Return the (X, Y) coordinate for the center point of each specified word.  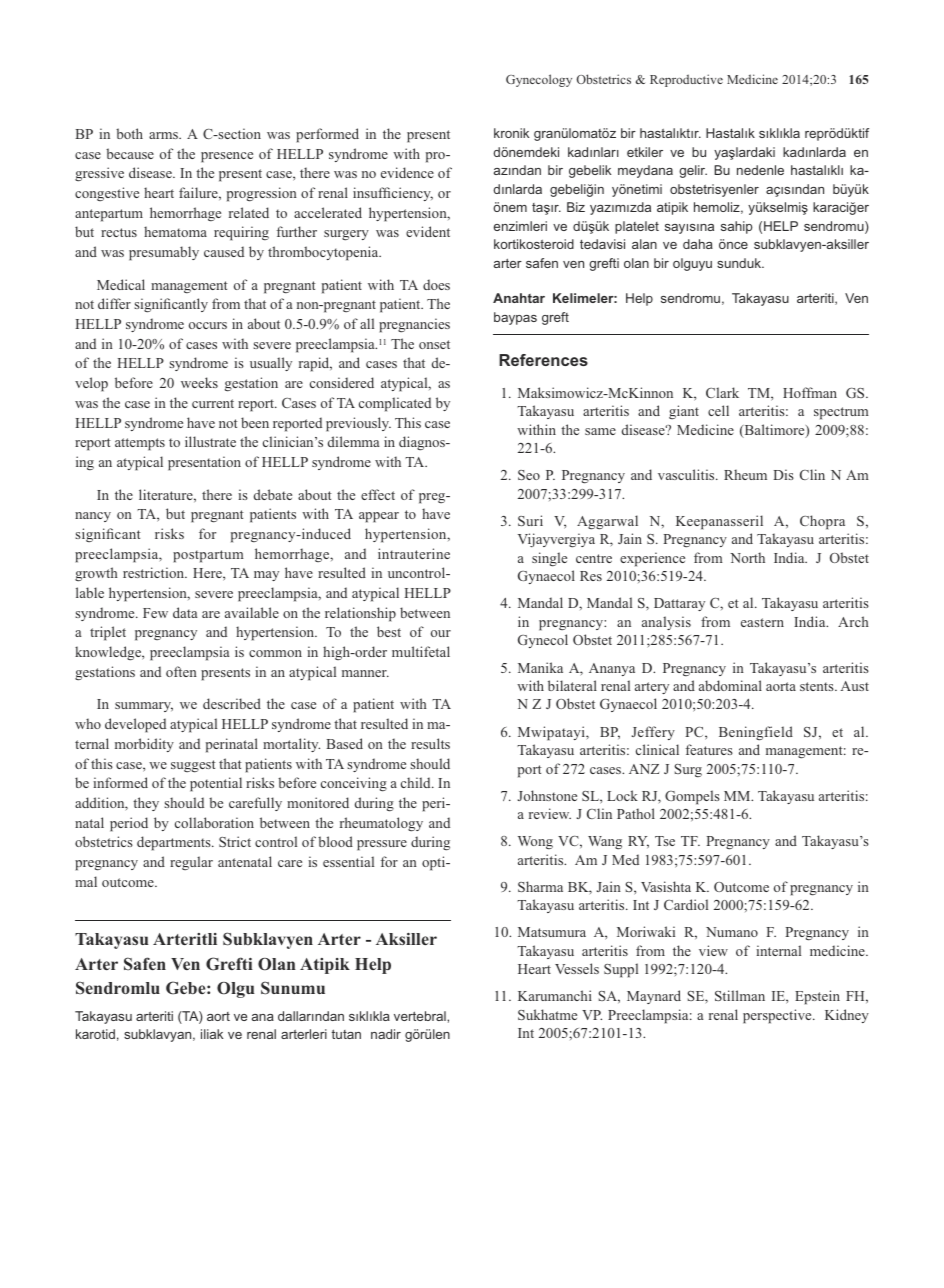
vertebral (421, 1016)
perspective (778, 1016)
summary (144, 707)
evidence (407, 172)
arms (164, 135)
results (430, 743)
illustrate (210, 441)
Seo (529, 475)
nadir (386, 1034)
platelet (637, 227)
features (709, 749)
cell (718, 410)
